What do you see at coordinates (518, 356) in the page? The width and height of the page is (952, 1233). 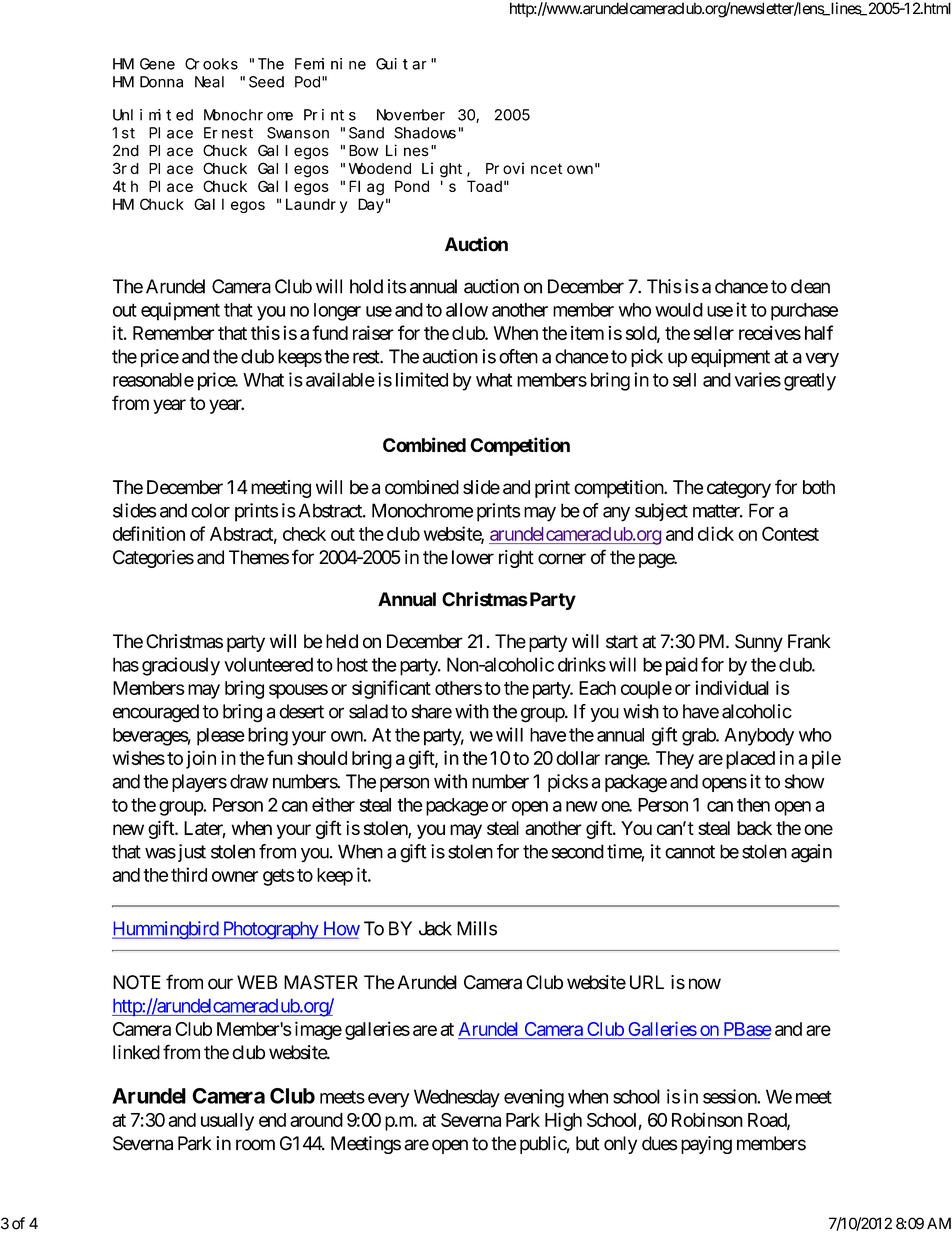 I see `often` at bounding box center [518, 356].
